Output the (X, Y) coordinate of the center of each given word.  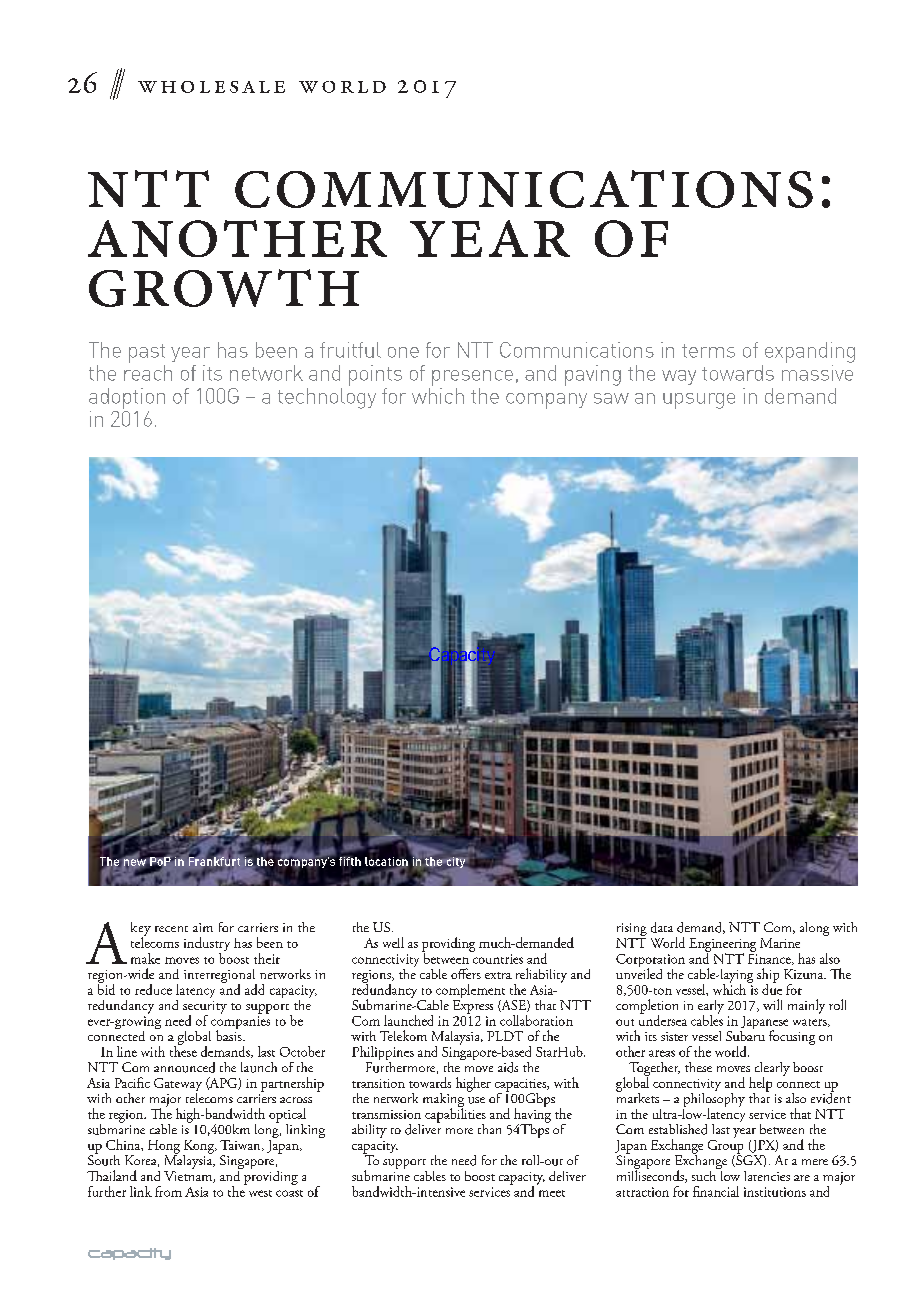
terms (708, 351)
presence (472, 378)
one (403, 352)
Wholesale (211, 87)
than (489, 1129)
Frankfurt (214, 861)
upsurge (699, 401)
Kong (200, 1148)
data (662, 927)
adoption (127, 398)
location (386, 862)
